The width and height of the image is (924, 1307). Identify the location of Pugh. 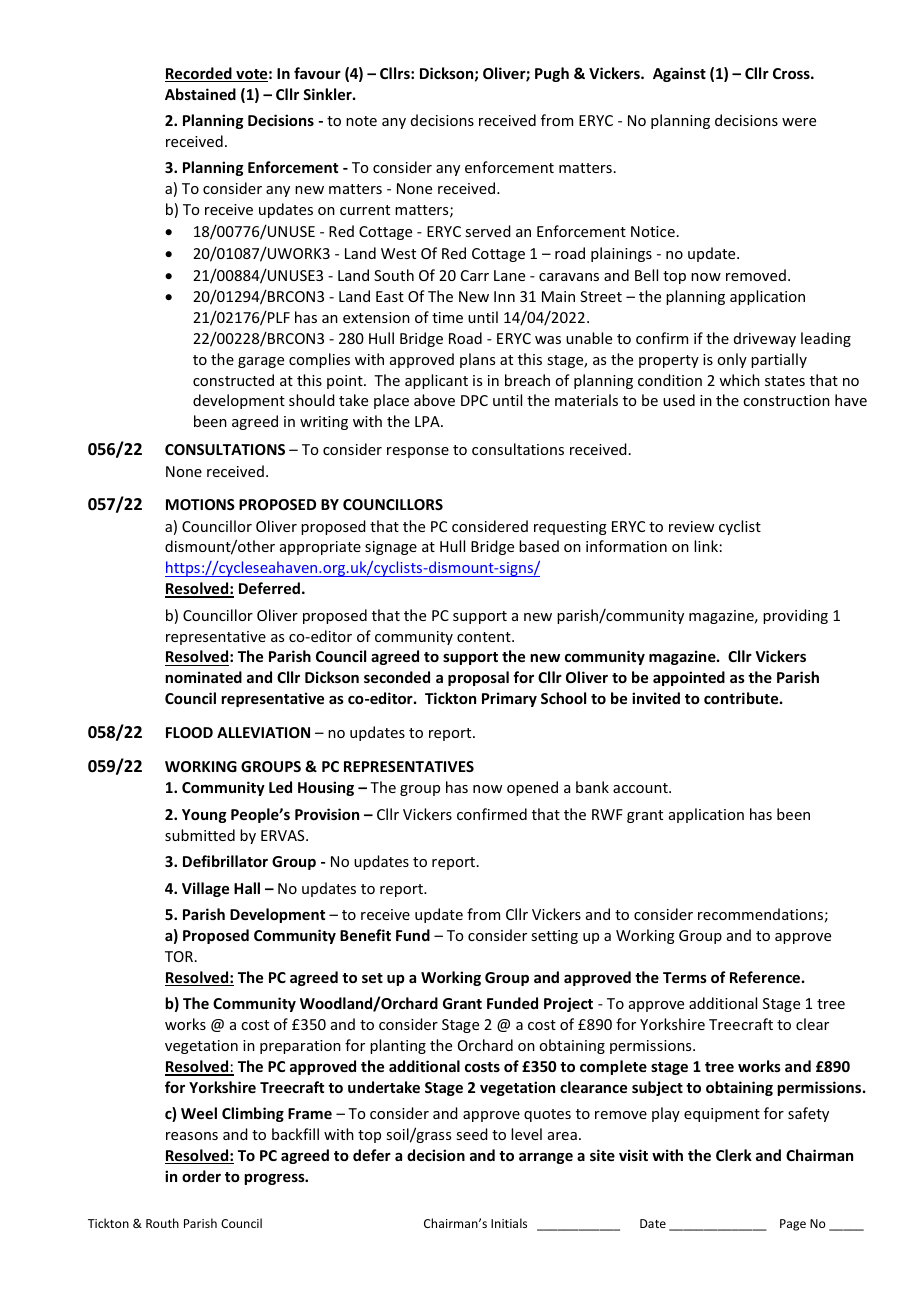
(552, 74).
